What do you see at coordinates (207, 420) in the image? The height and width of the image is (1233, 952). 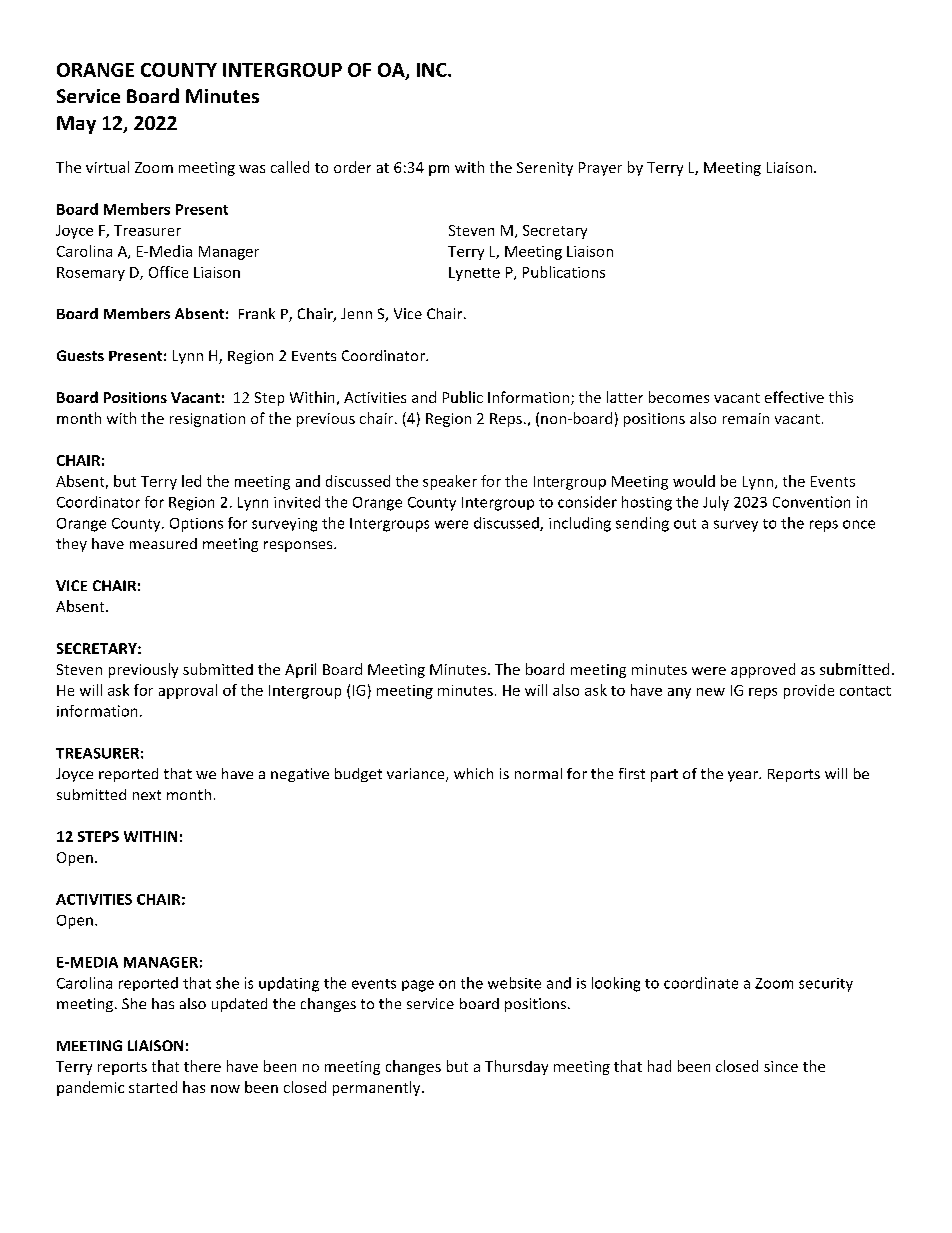 I see `resignation` at bounding box center [207, 420].
